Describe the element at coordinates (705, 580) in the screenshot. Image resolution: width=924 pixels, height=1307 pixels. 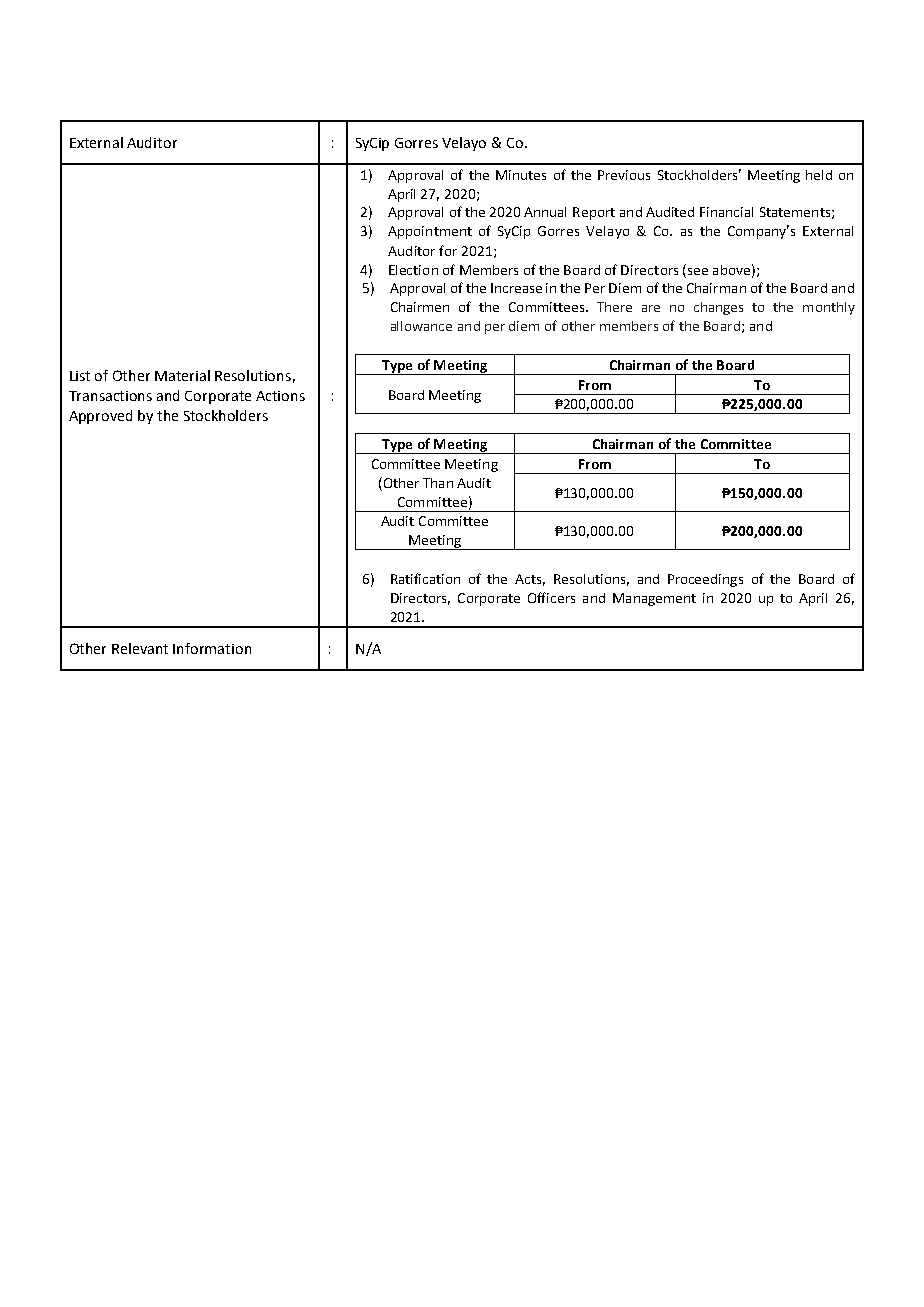
I see `Proceedings` at that location.
